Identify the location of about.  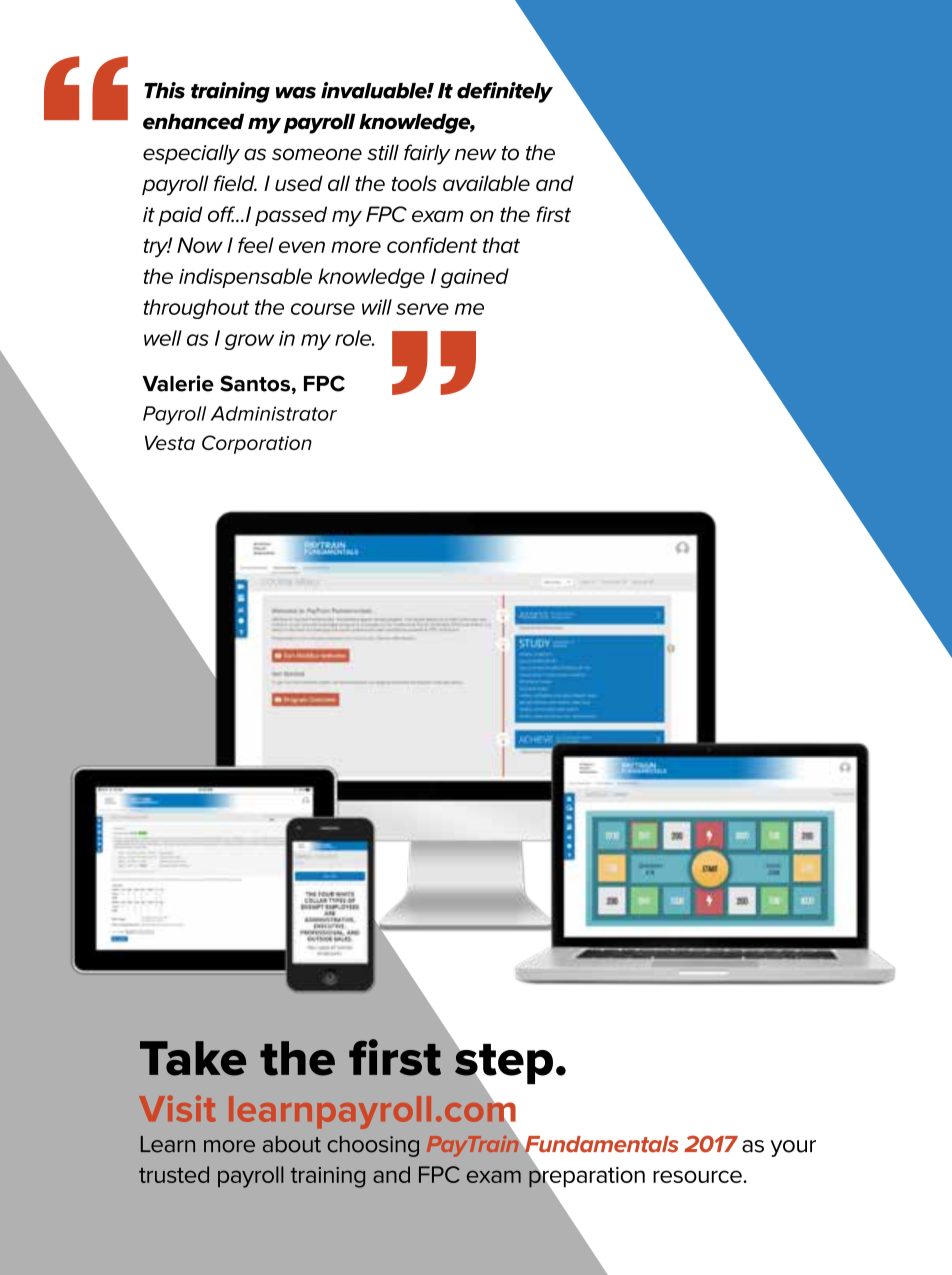
(292, 1144).
